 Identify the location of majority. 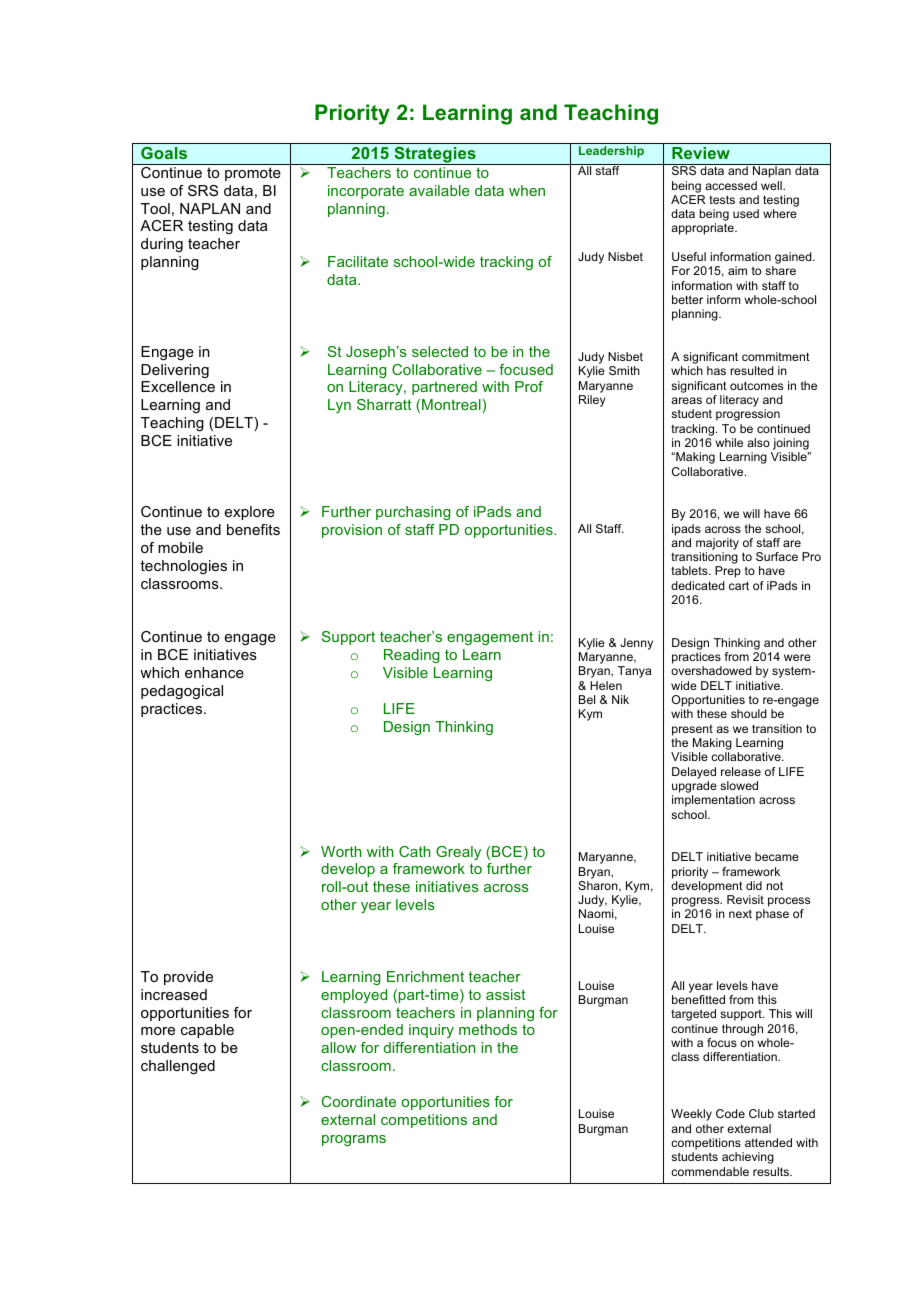
(717, 544).
